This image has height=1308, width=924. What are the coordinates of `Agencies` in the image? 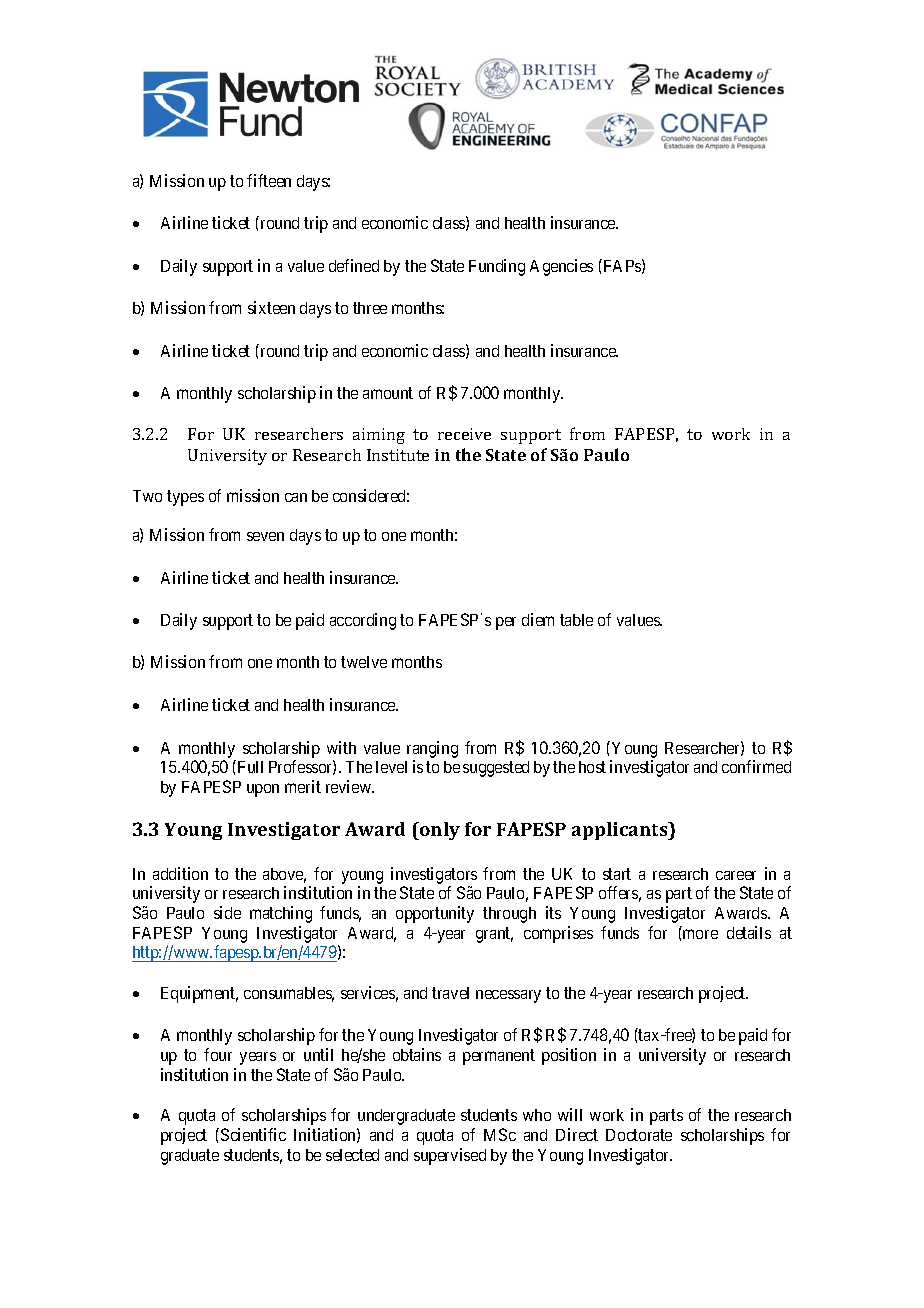 It's located at (561, 267).
